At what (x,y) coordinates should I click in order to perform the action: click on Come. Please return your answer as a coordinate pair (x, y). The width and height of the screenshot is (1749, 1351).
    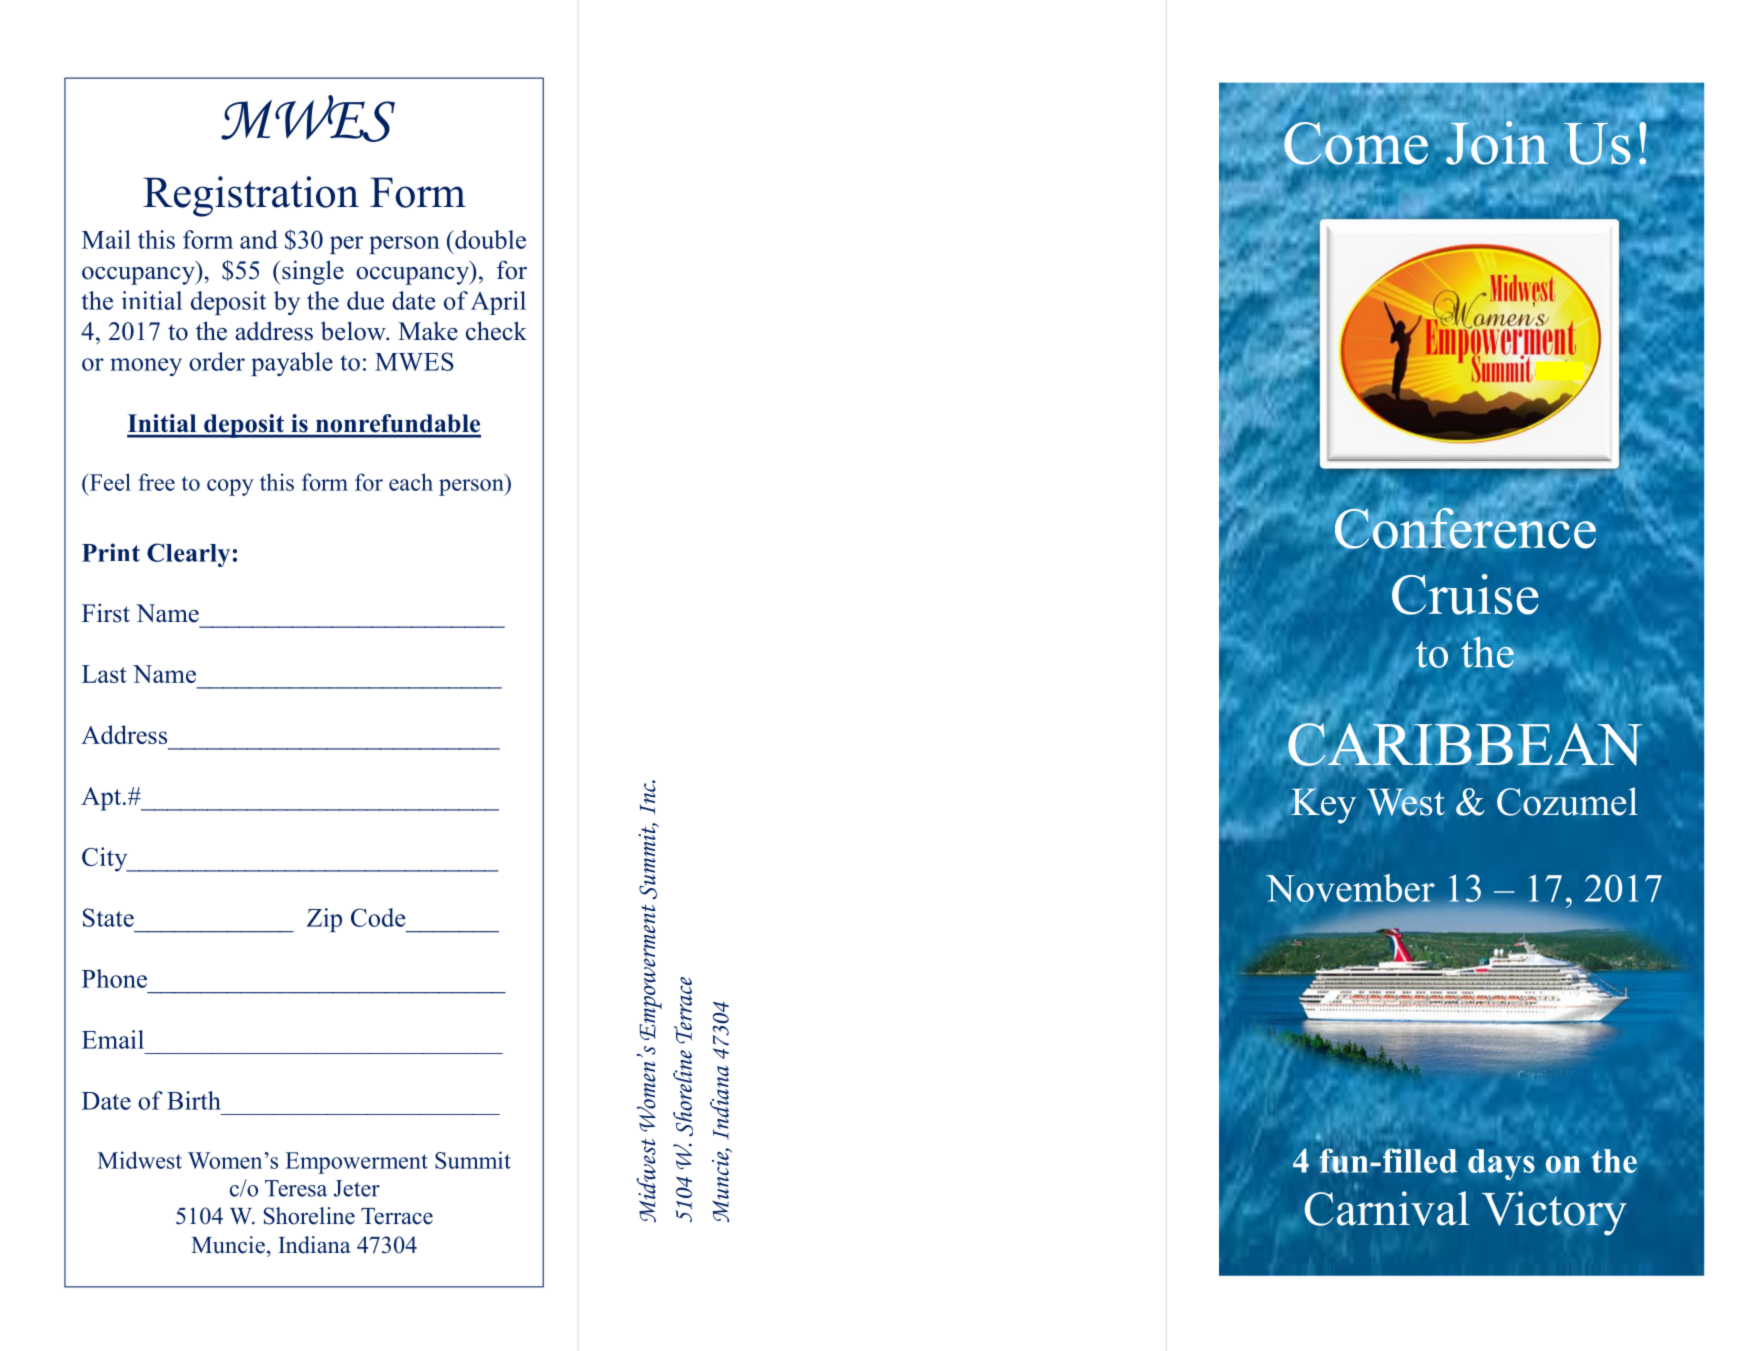
    Looking at the image, I should click on (1356, 144).
